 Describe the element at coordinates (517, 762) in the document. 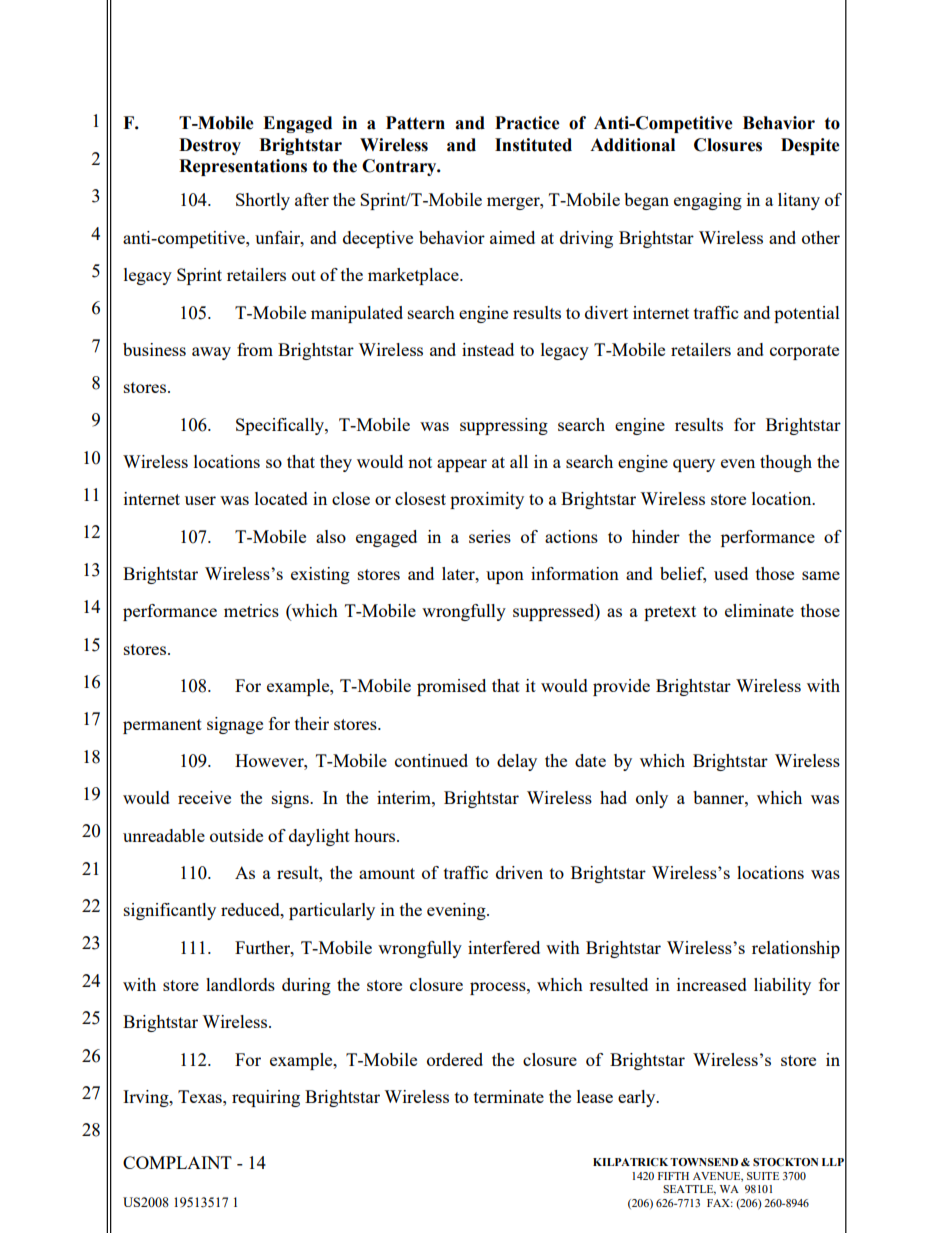

I see `delay` at that location.
